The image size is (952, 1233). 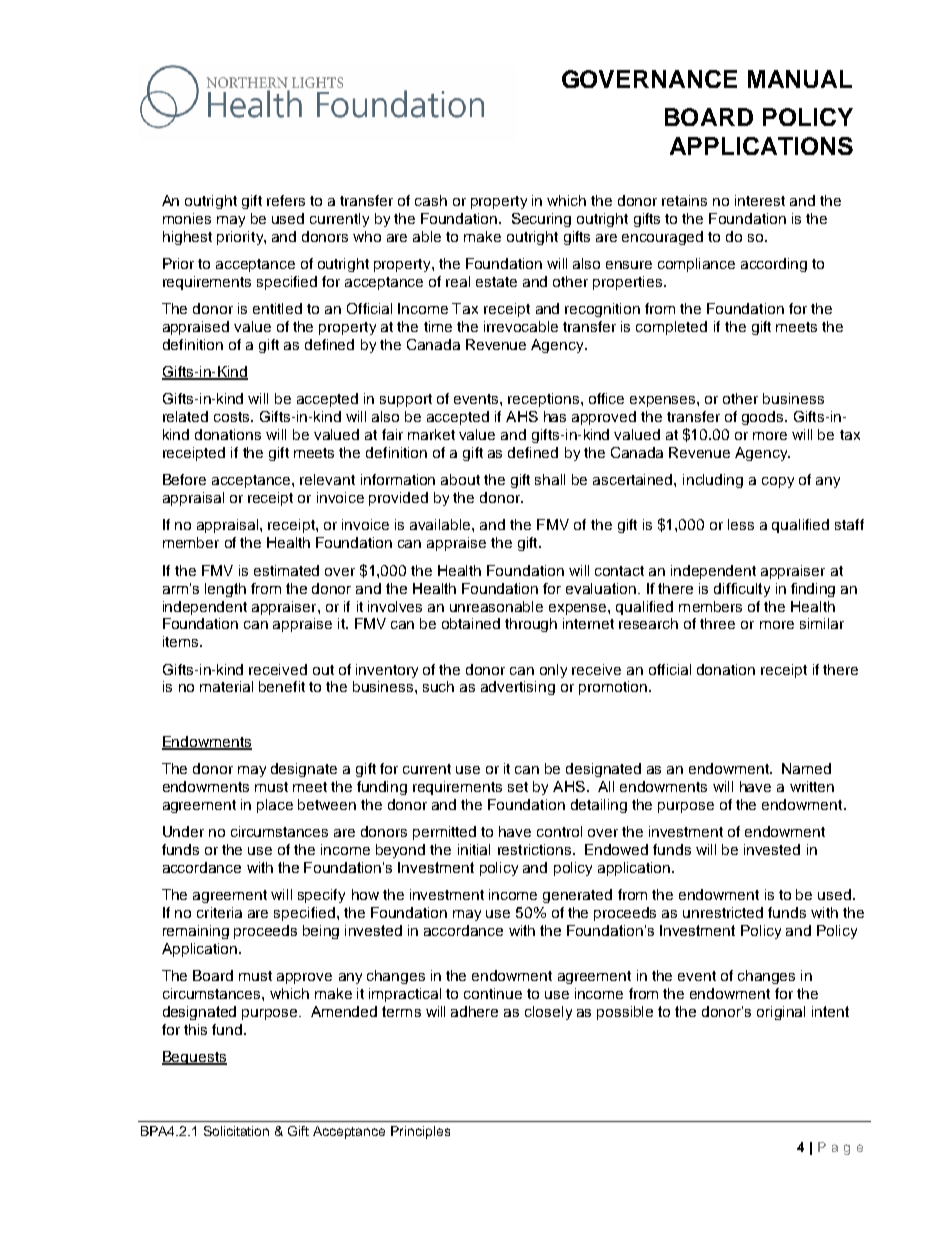 What do you see at coordinates (541, 220) in the page?
I see `Securing` at bounding box center [541, 220].
